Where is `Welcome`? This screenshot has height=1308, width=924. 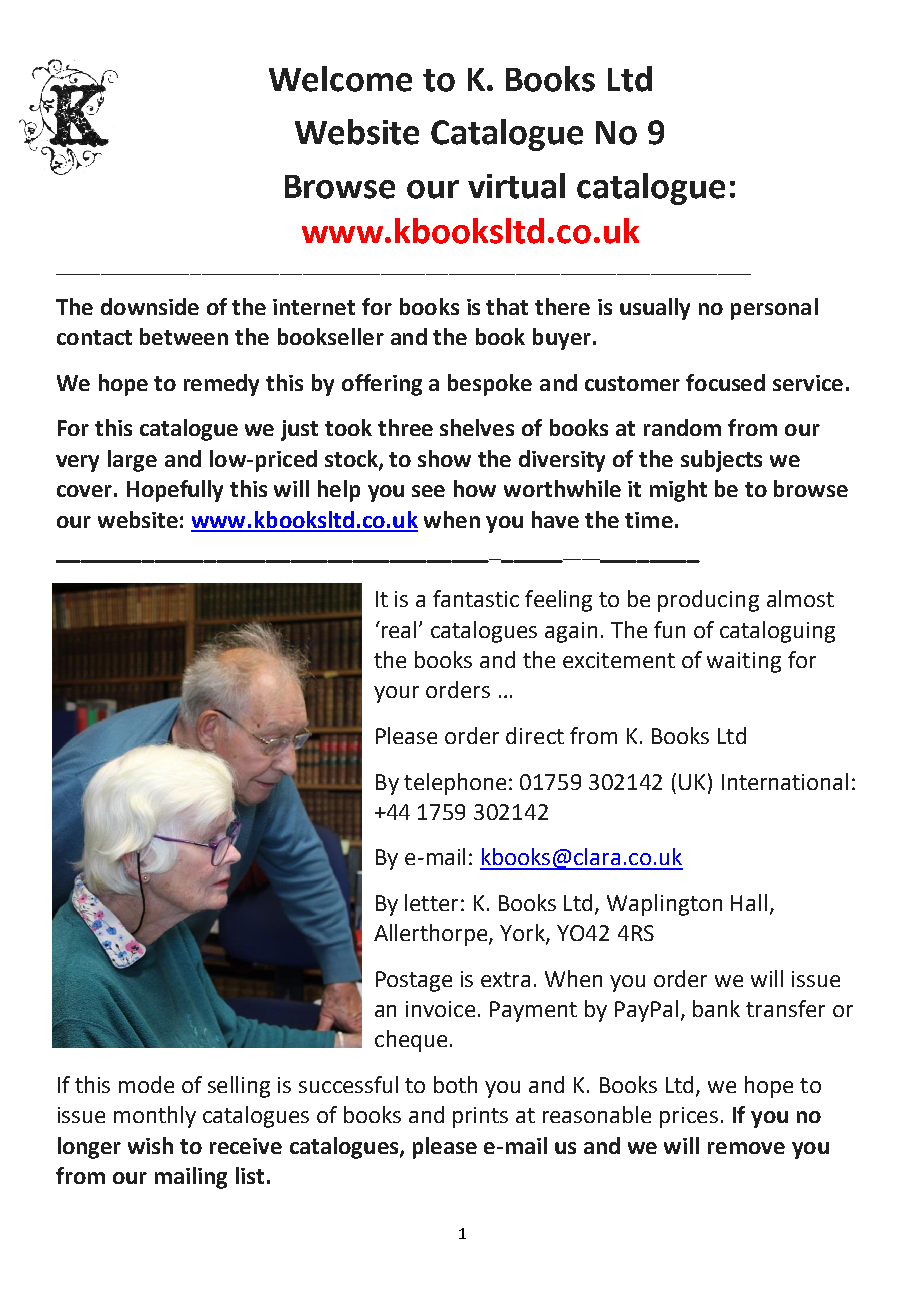
Welcome is located at coordinates (340, 79).
